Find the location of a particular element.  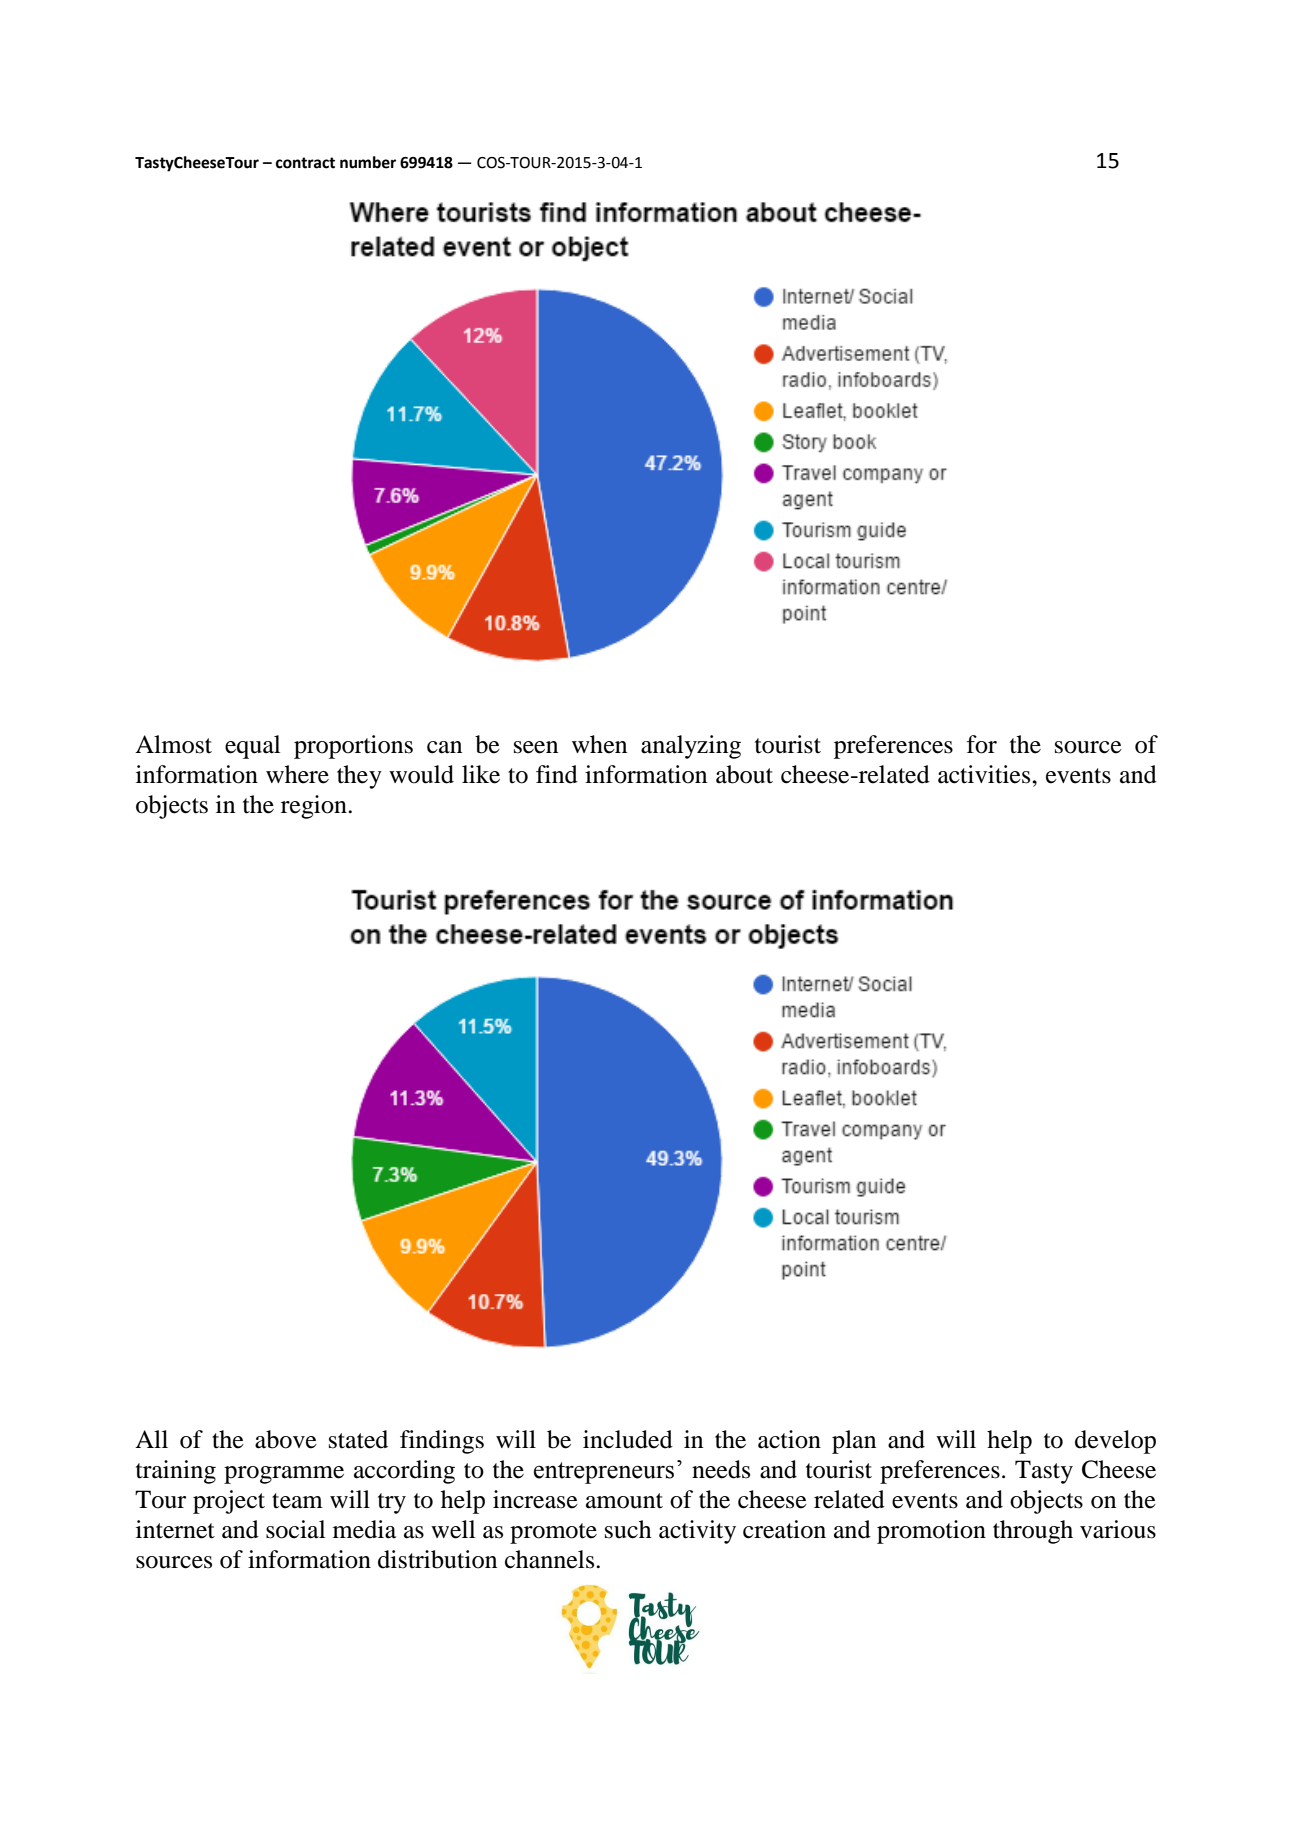

equal is located at coordinates (252, 747).
